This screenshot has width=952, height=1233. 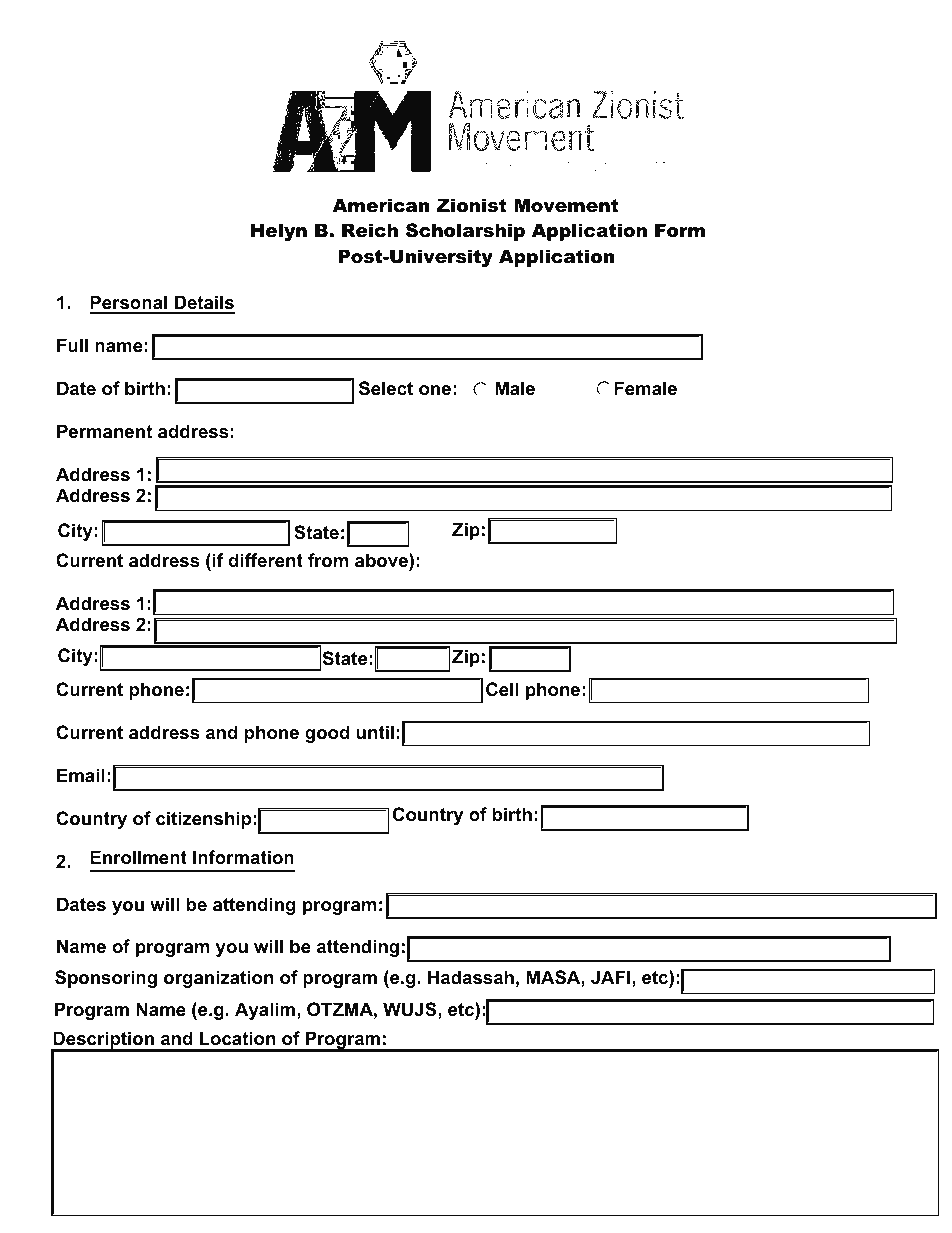 I want to click on Cell, so click(x=502, y=689).
